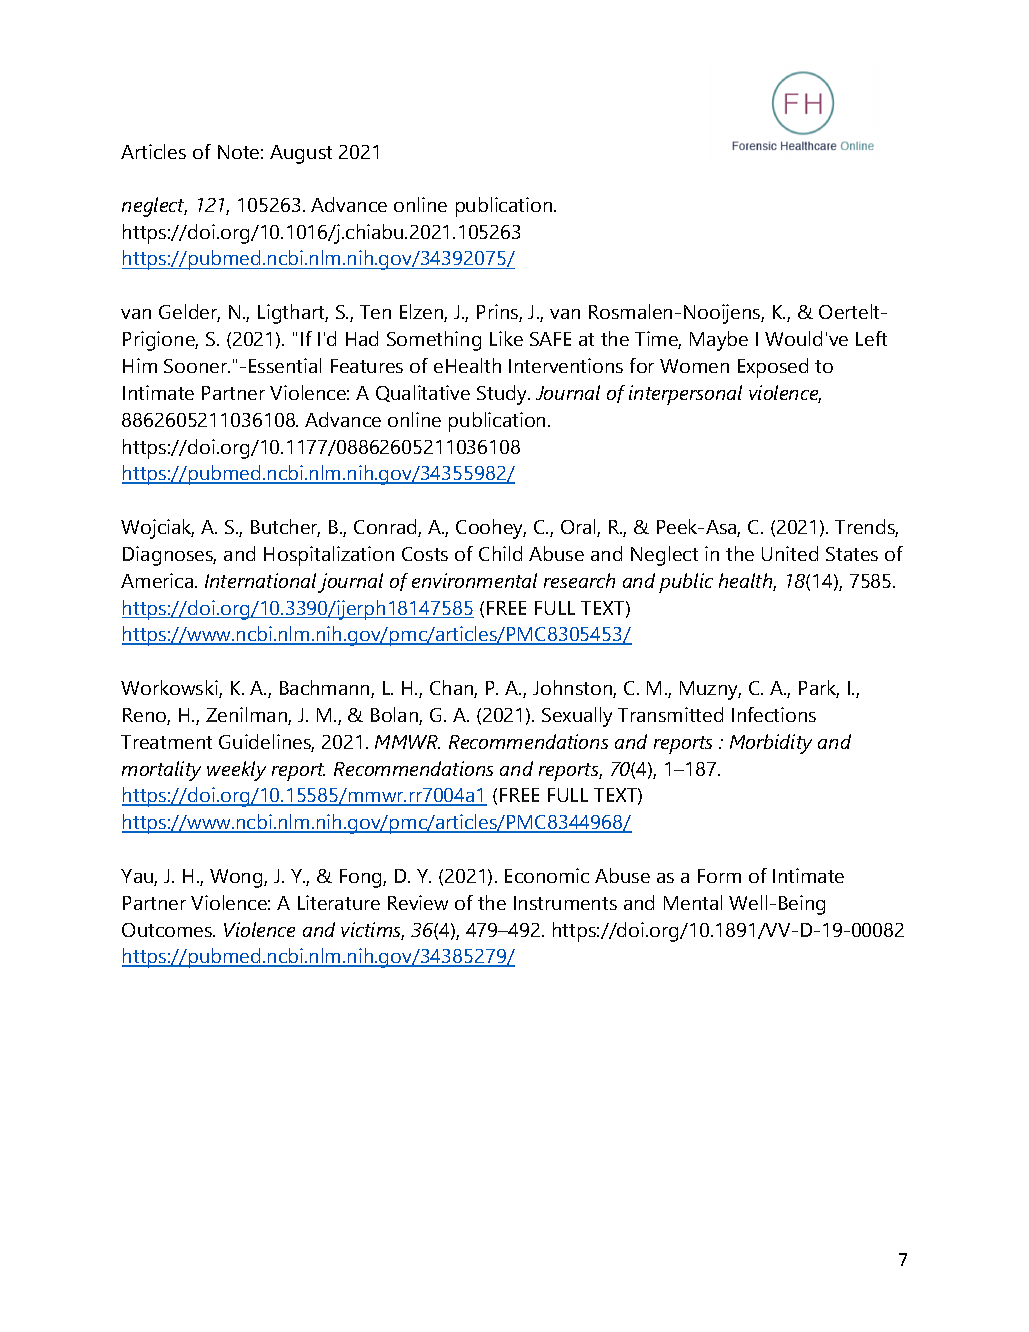 This page has width=1029, height=1332. What do you see at coordinates (577, 717) in the page?
I see `Sexually` at bounding box center [577, 717].
